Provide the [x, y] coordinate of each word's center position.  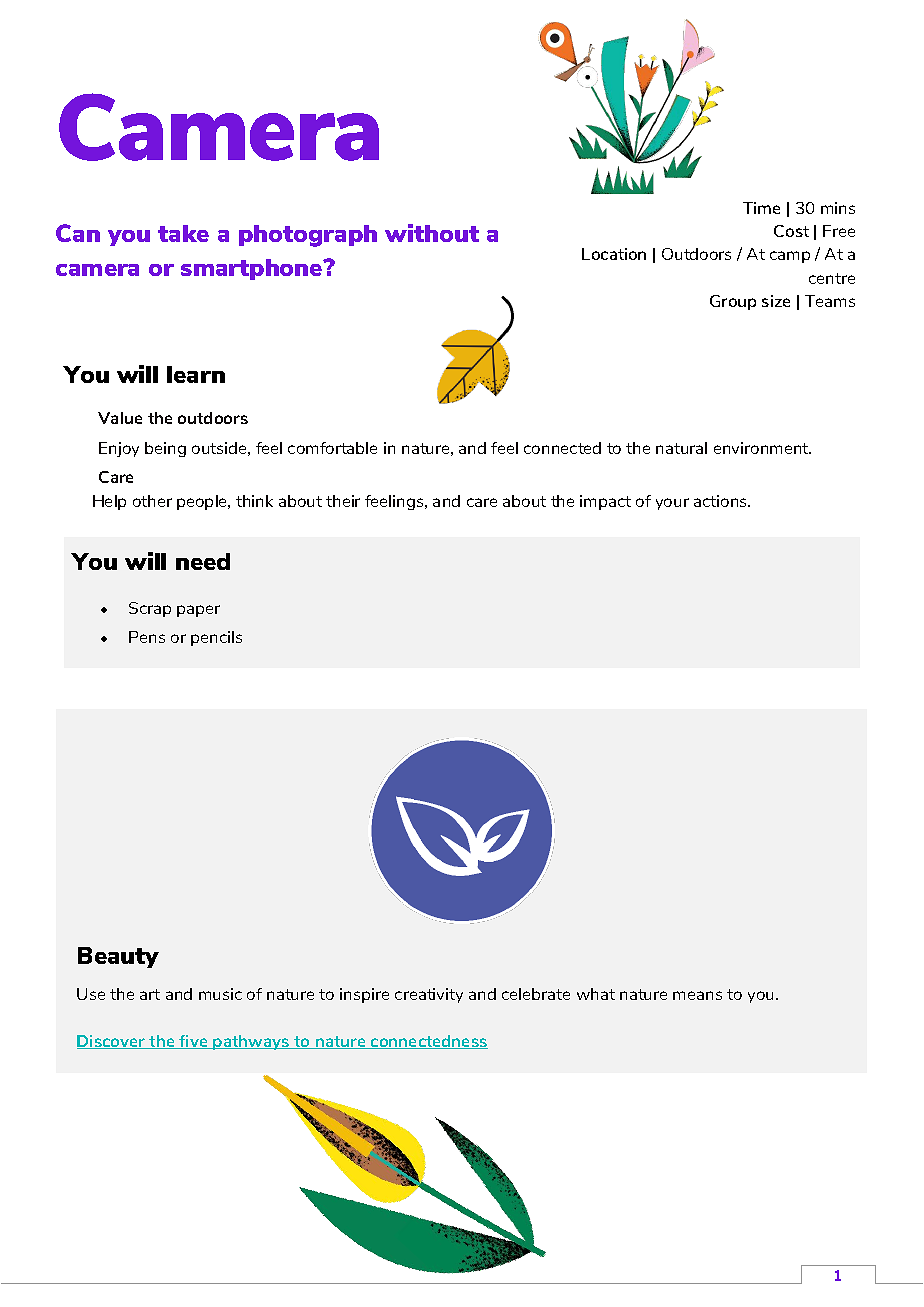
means [697, 995]
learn [196, 374]
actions [722, 501]
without [432, 233]
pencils [216, 638]
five [193, 1042]
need [203, 561]
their [343, 501]
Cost [791, 231]
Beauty [118, 957]
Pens [147, 637]
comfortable [332, 448]
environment [762, 448]
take [183, 233]
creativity [429, 995]
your [672, 504]
